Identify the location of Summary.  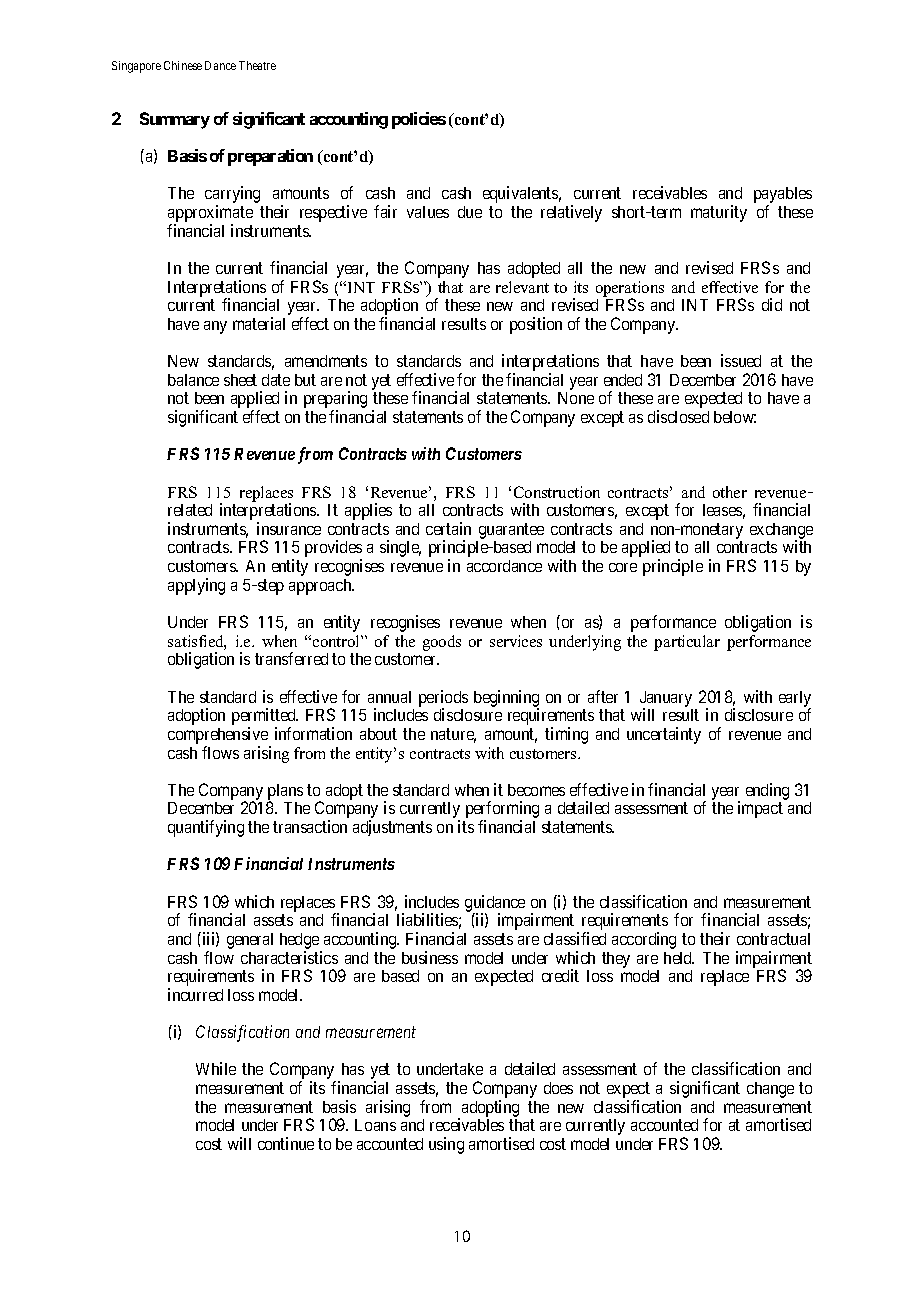
(175, 120).
